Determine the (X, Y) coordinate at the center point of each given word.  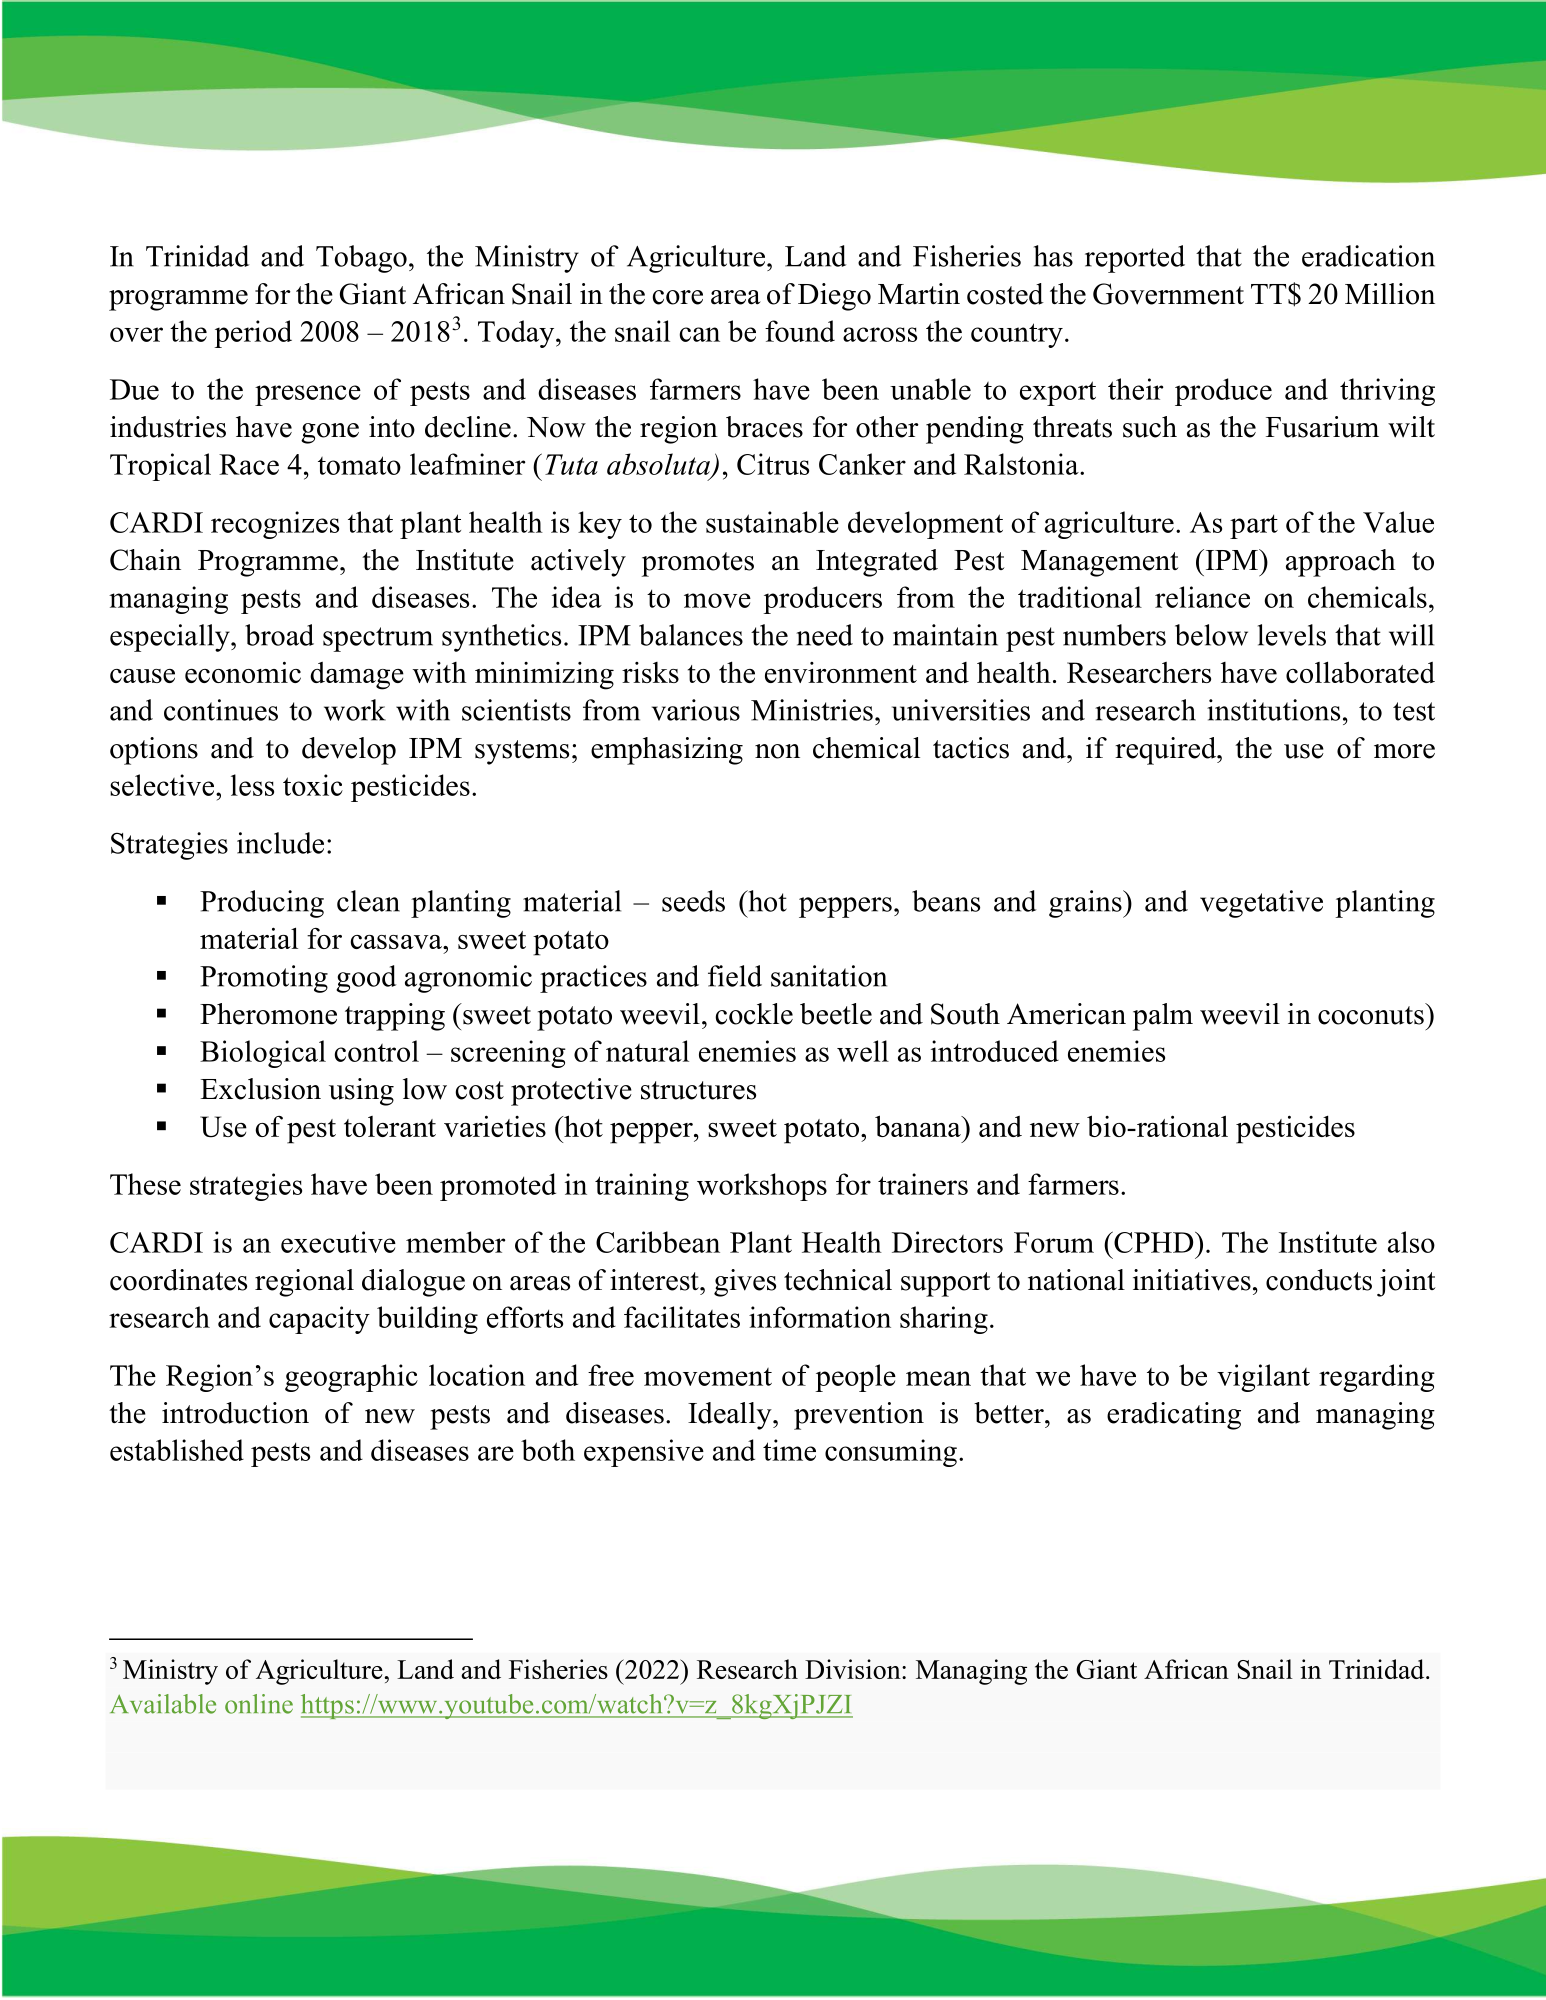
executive (338, 1242)
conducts (1319, 1280)
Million (1390, 294)
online (259, 1704)
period (253, 334)
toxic (313, 785)
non (777, 751)
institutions (1273, 710)
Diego (834, 297)
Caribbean (658, 1242)
